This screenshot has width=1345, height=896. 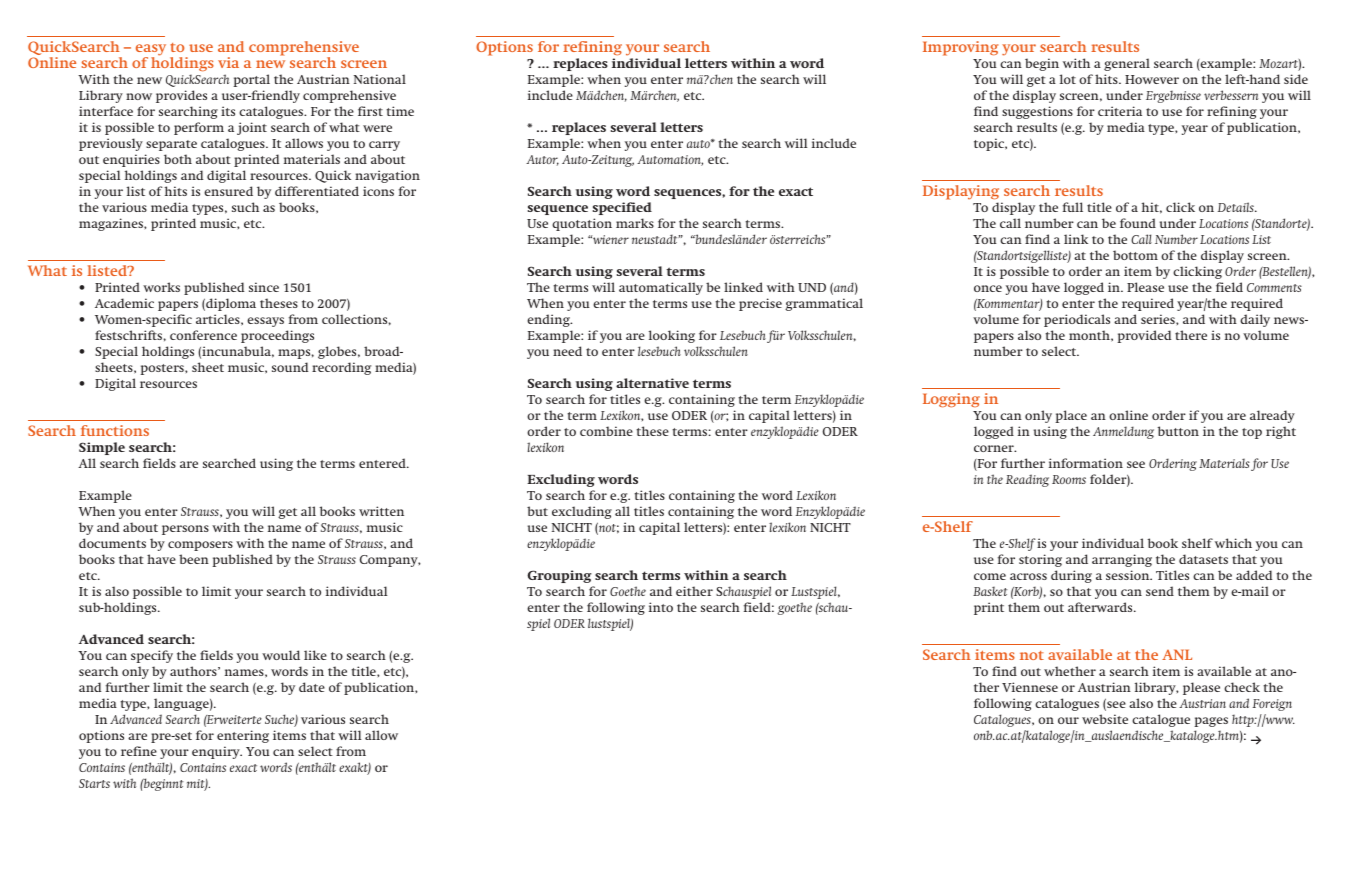 I want to click on website, so click(x=1105, y=719).
